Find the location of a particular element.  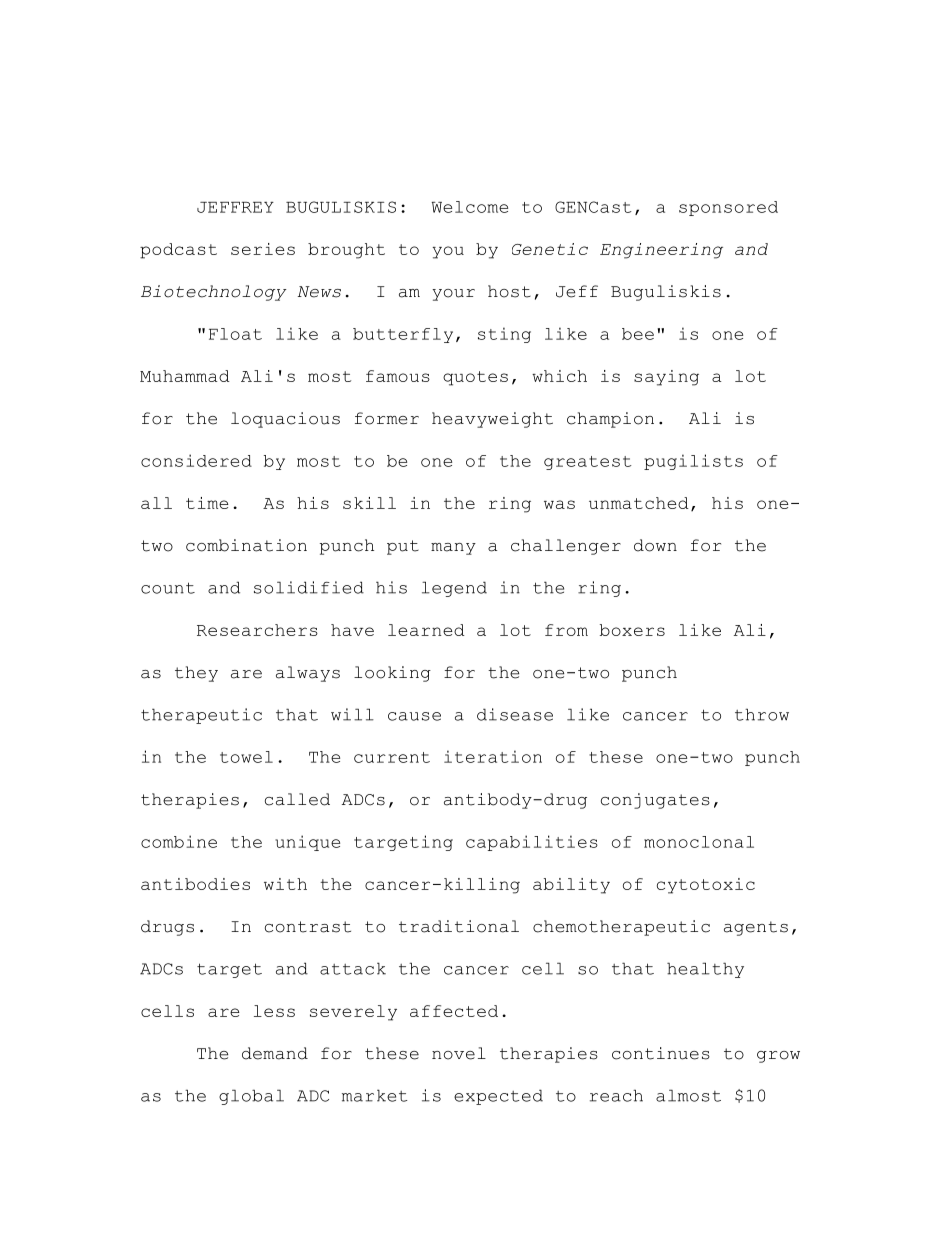

towel is located at coordinates (246, 757).
